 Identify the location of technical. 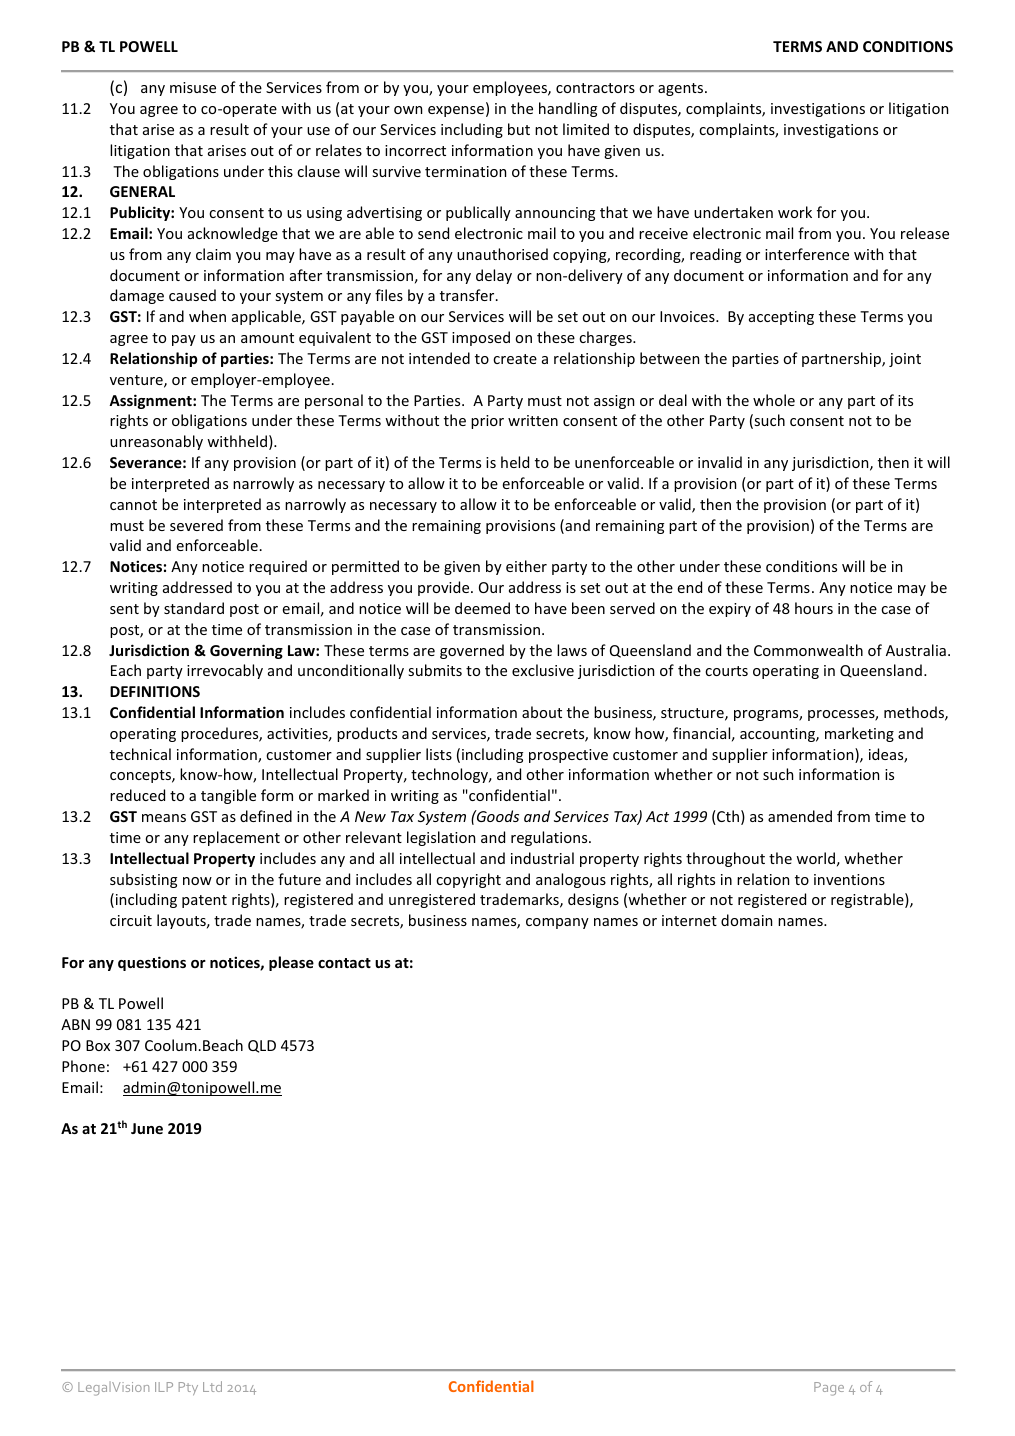
(140, 754).
